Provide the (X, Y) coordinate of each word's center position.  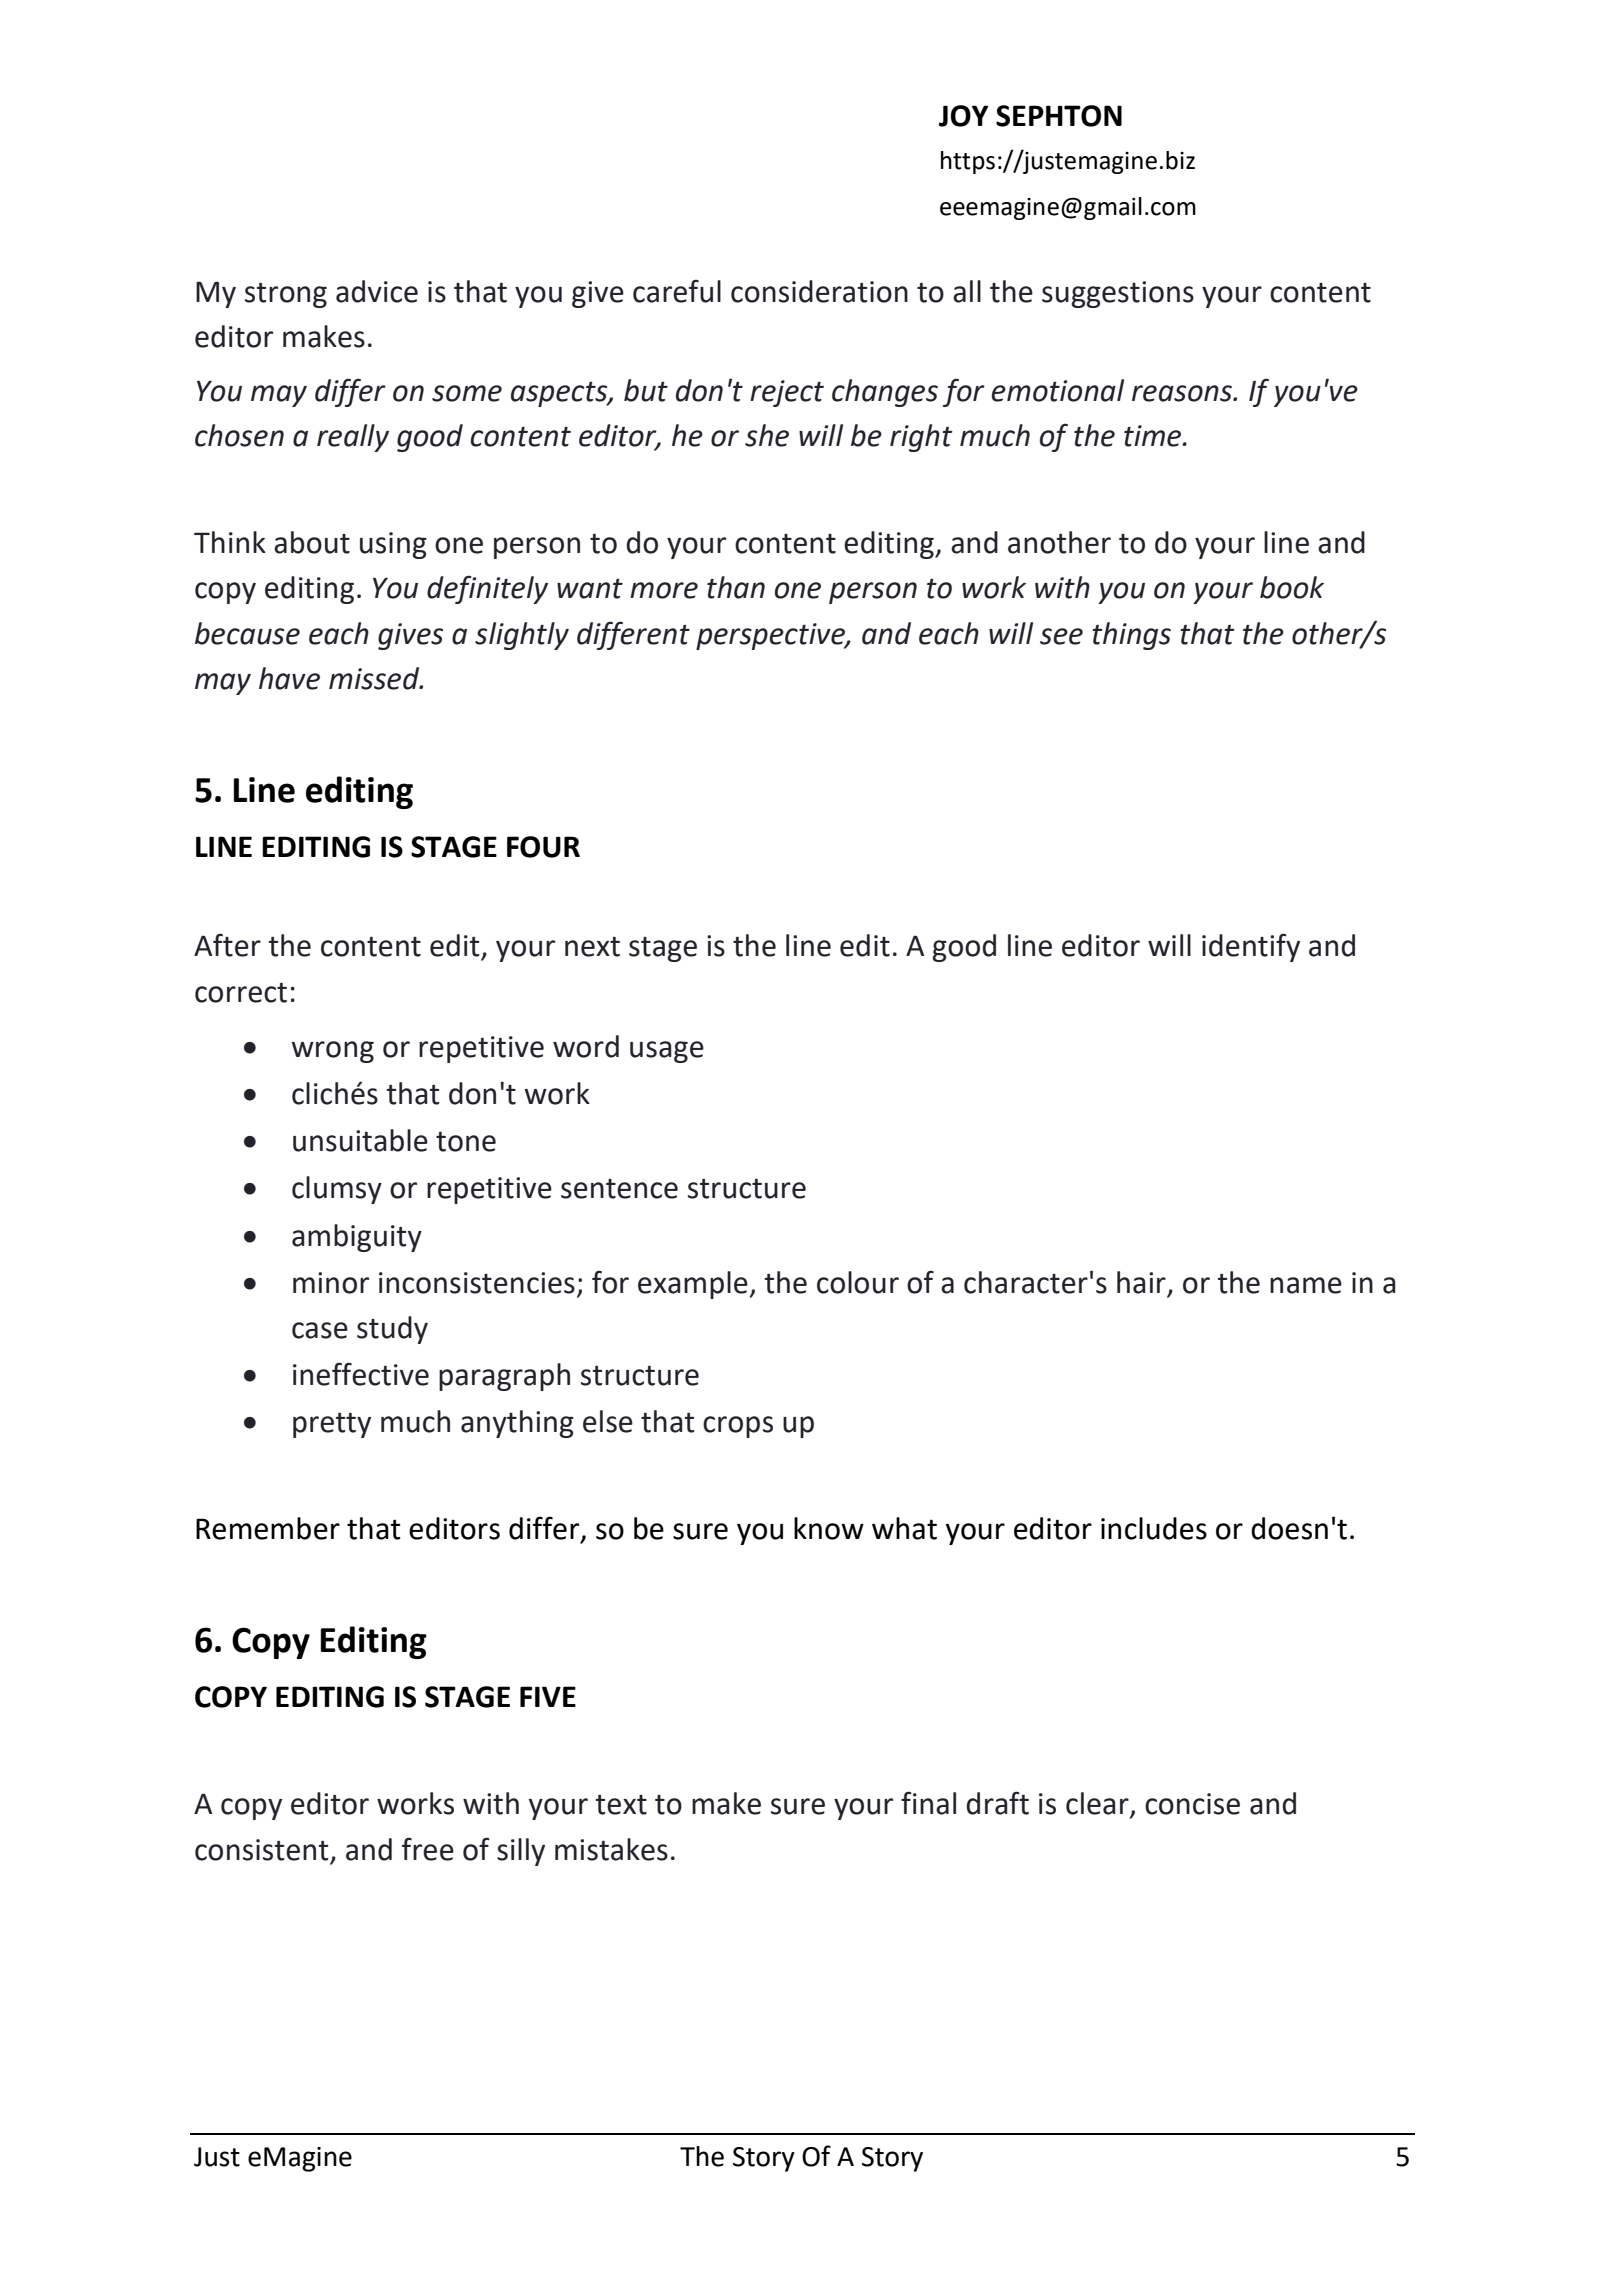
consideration (819, 291)
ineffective (361, 1374)
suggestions (1118, 294)
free (428, 1849)
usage (667, 1052)
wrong (333, 1052)
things (1131, 636)
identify (1251, 947)
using (393, 545)
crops (738, 1427)
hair (1142, 1283)
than (736, 587)
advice (377, 291)
